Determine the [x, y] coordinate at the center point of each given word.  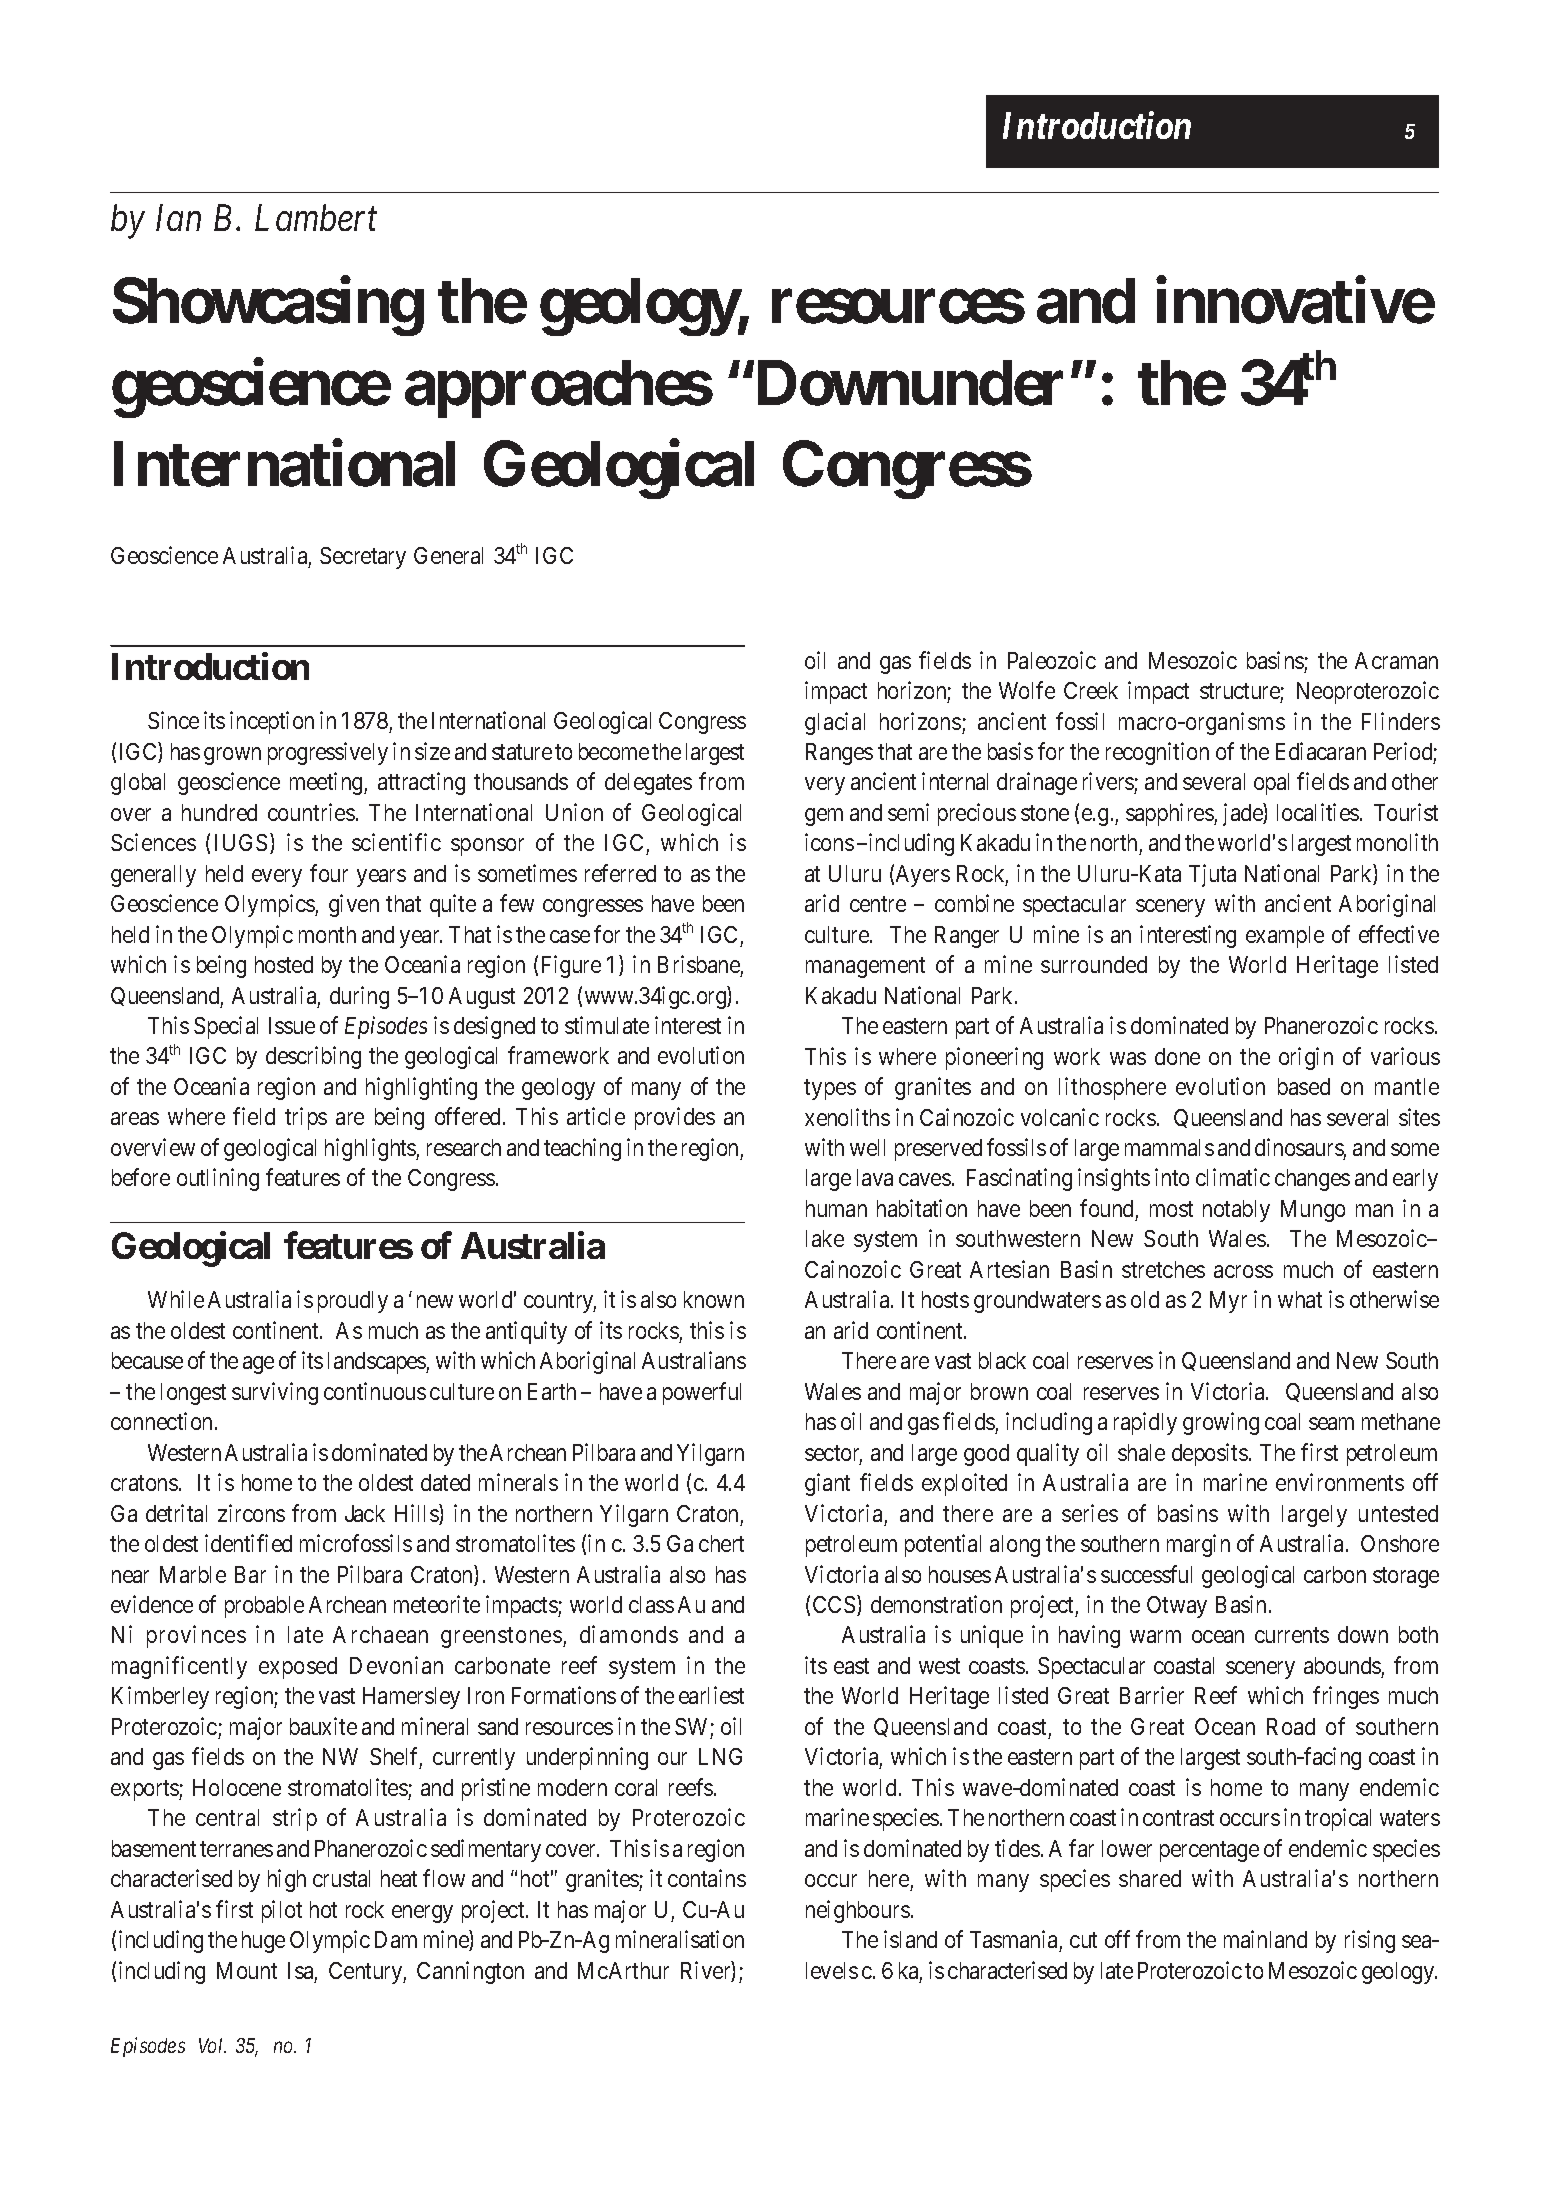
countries [311, 812]
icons [829, 842]
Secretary [363, 558]
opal [1271, 784]
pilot [282, 1911]
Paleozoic [1052, 660]
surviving [275, 1393]
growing [1221, 1423]
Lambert [316, 217]
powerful [702, 1393]
